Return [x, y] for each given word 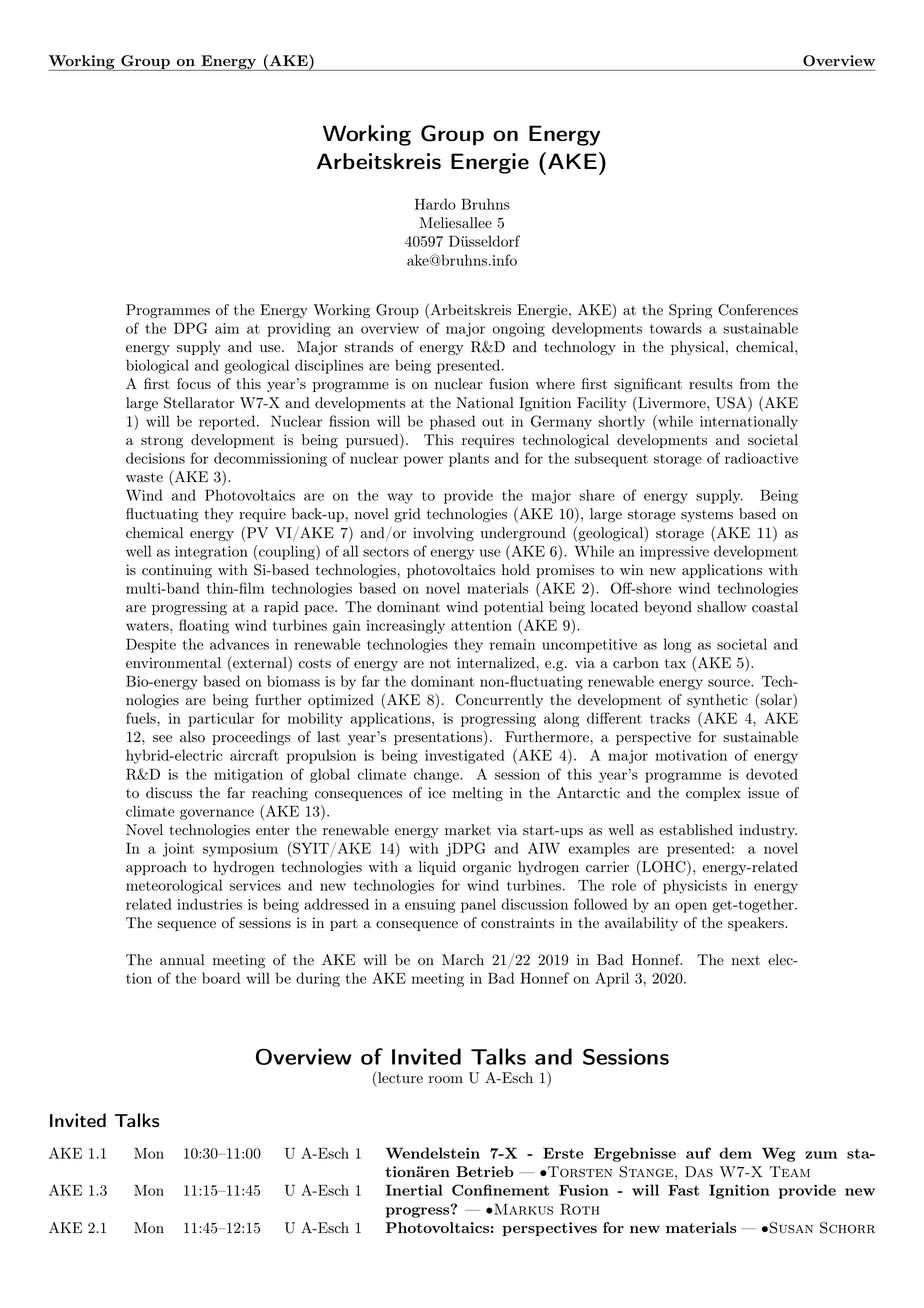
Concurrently [499, 701]
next [746, 960]
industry [768, 831]
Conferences [758, 310]
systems [707, 516]
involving [443, 534]
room [446, 1080]
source [730, 683]
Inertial [414, 1190]
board [221, 978]
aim [227, 328]
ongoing [519, 330]
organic [487, 868]
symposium [240, 850]
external [260, 662]
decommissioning [270, 459]
